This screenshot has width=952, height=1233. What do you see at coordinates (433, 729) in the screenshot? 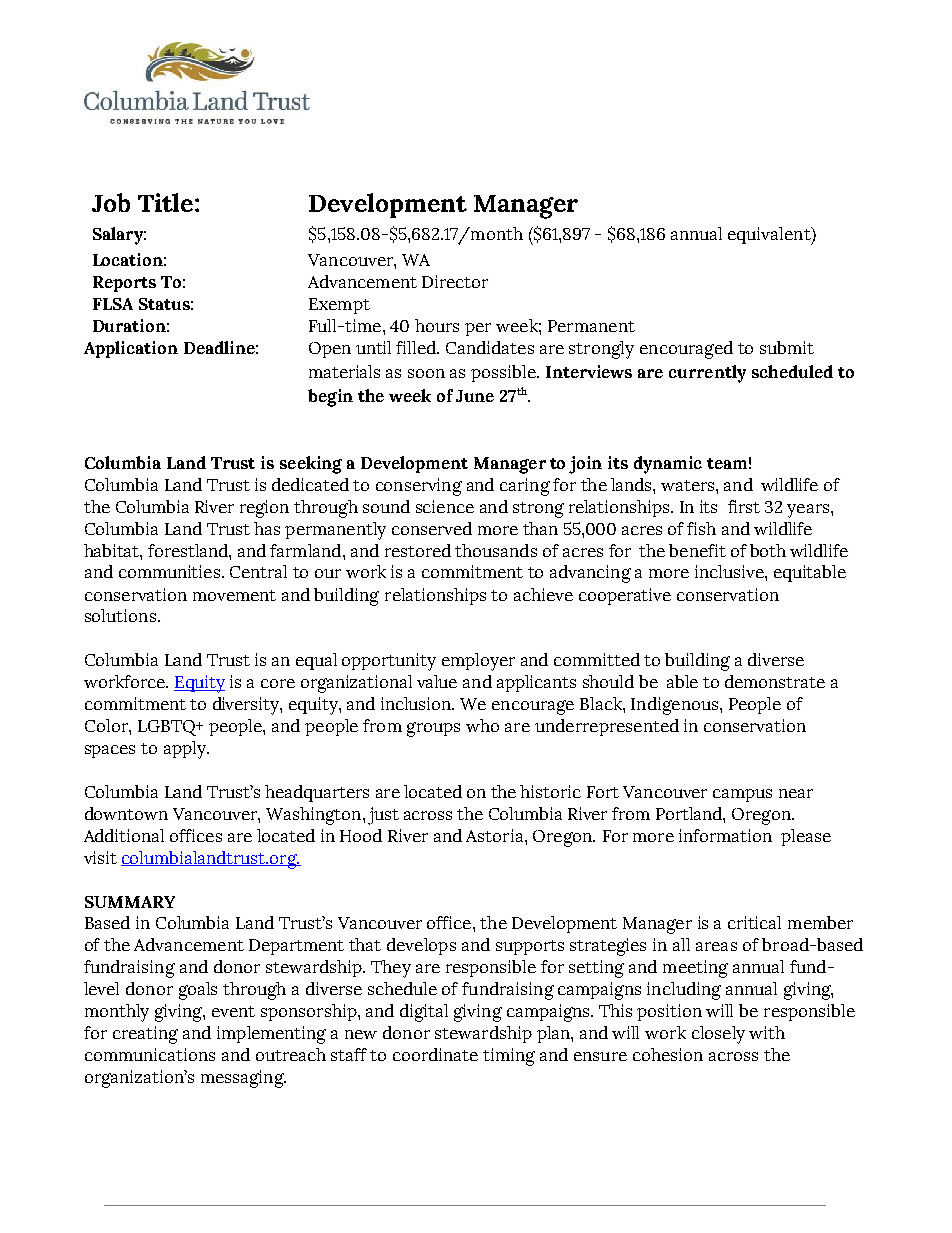
I see `groups` at bounding box center [433, 729].
